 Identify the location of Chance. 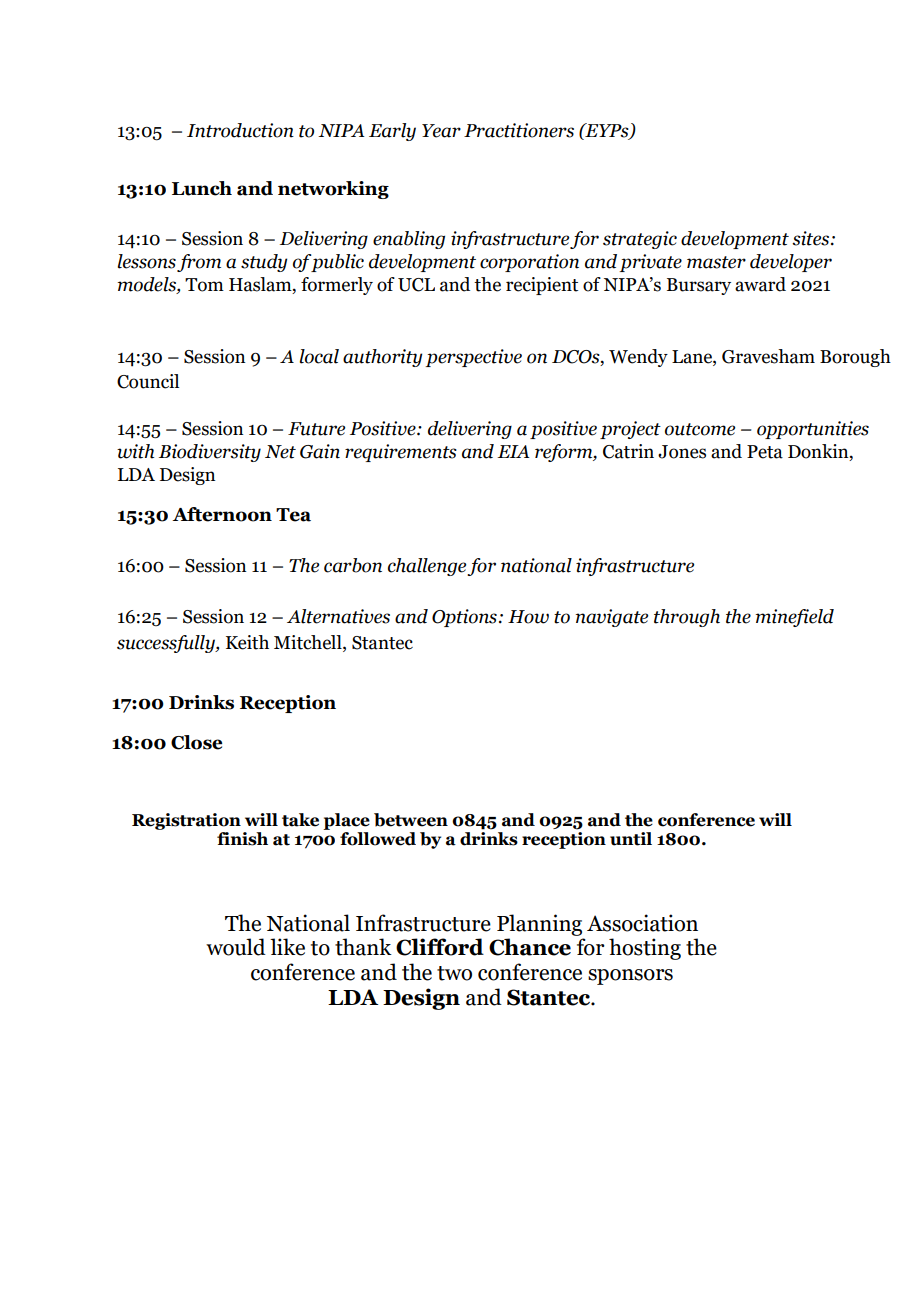
(530, 947).
